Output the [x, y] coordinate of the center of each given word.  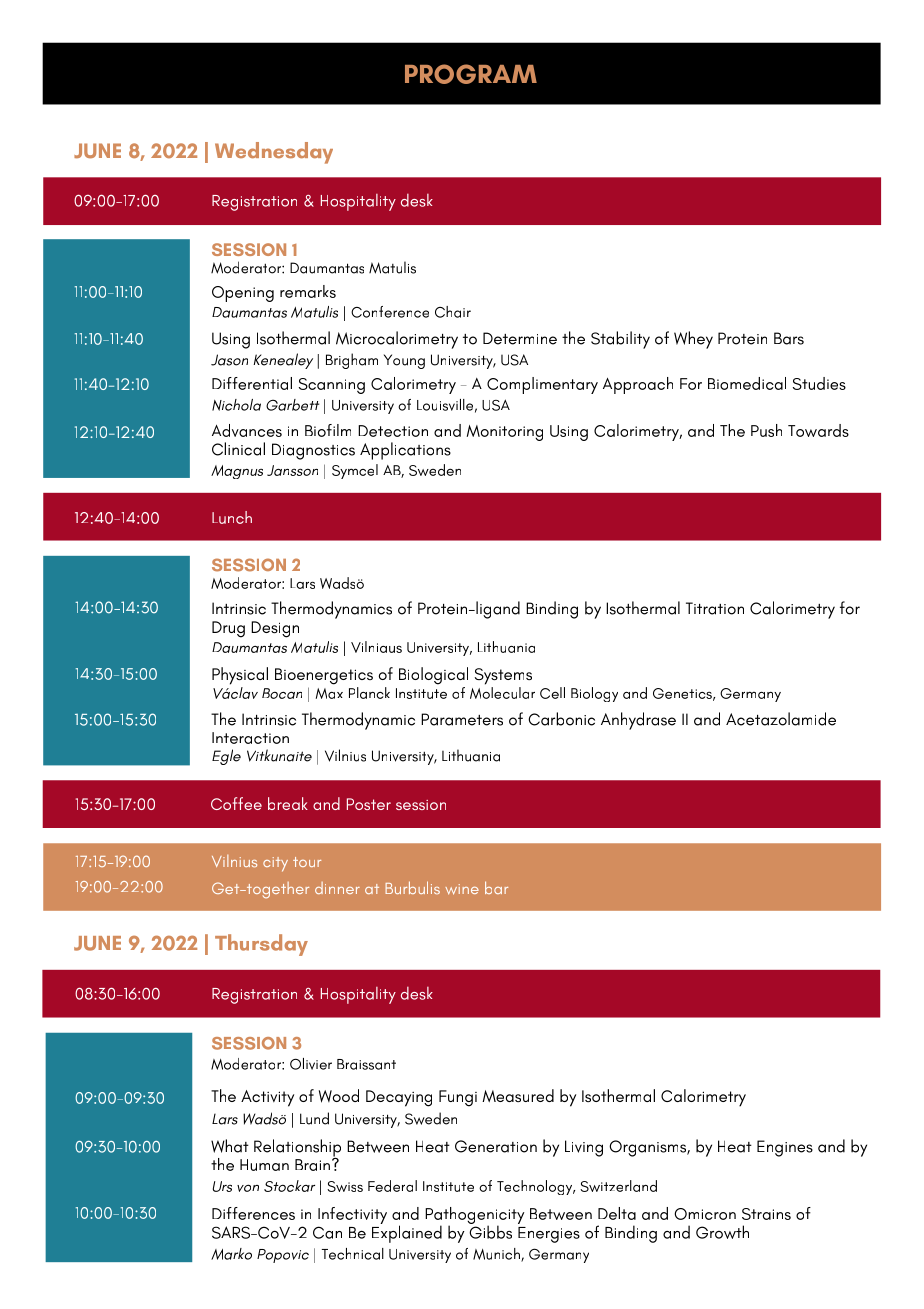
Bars [789, 338]
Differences [253, 1213]
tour [307, 862]
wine [462, 889]
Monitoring [505, 433]
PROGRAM [471, 74]
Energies [549, 1235]
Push [766, 430]
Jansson [292, 470]
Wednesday [274, 153]
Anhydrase [638, 721]
